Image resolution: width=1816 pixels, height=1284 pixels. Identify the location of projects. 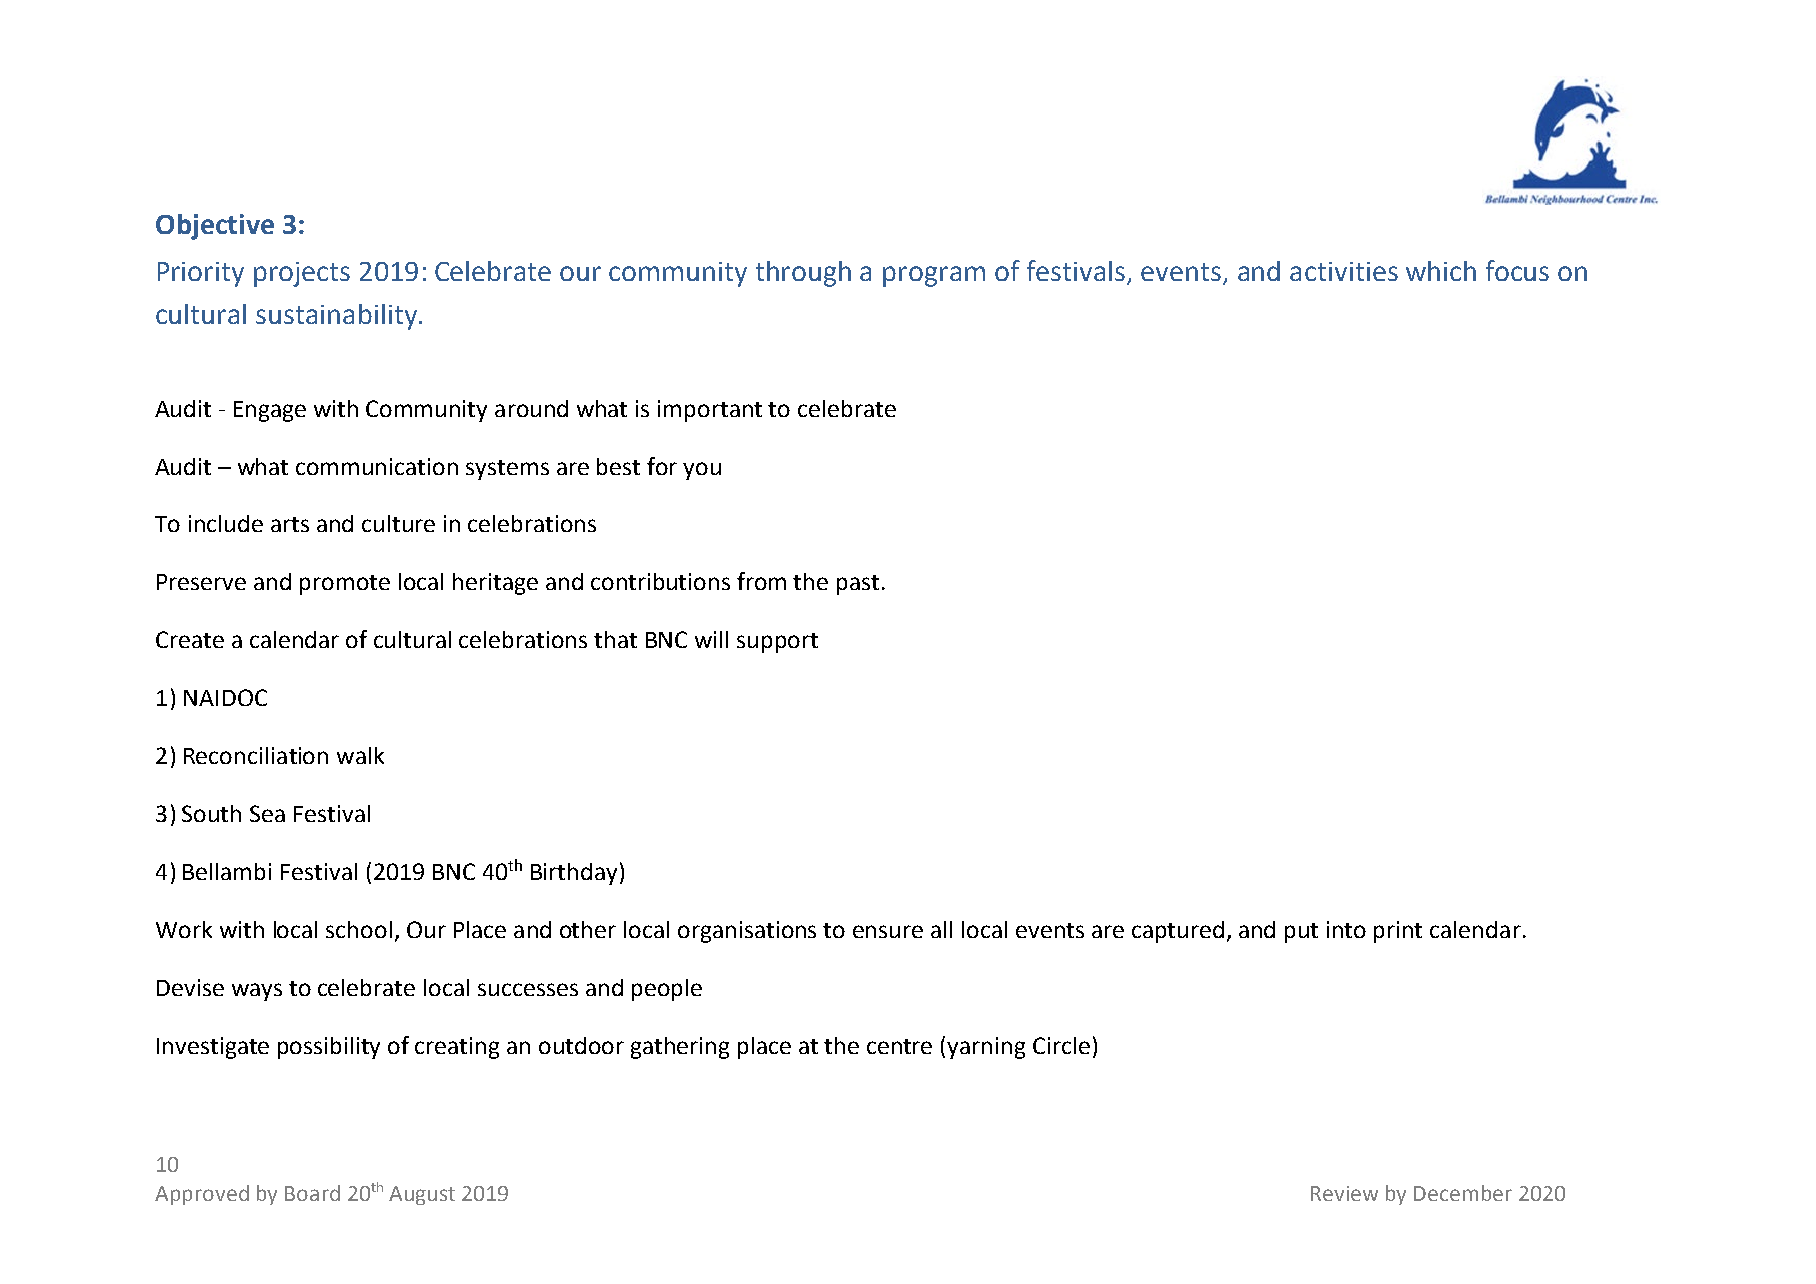
(302, 274).
